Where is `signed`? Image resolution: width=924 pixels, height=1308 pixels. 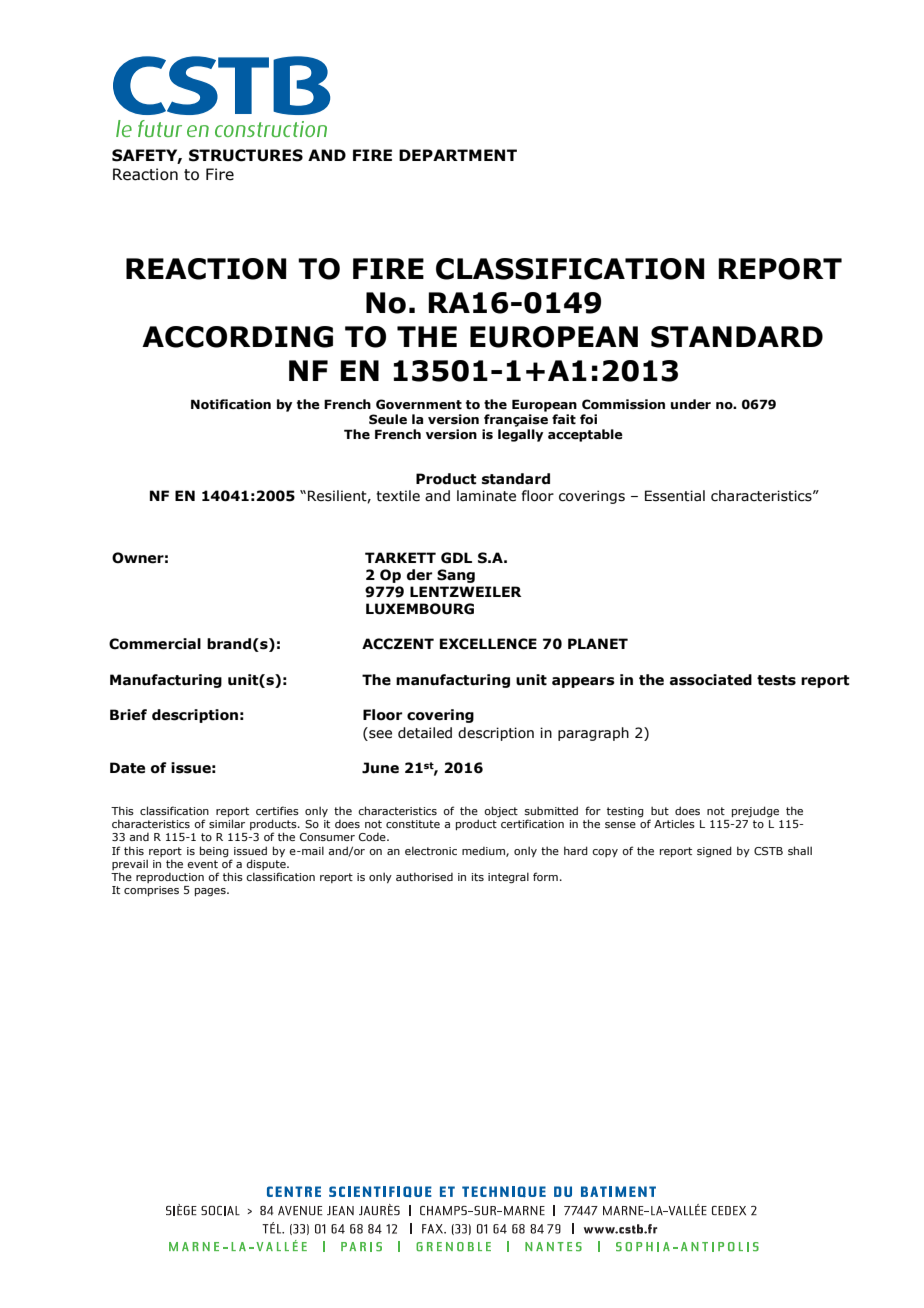
signed is located at coordinates (714, 852).
